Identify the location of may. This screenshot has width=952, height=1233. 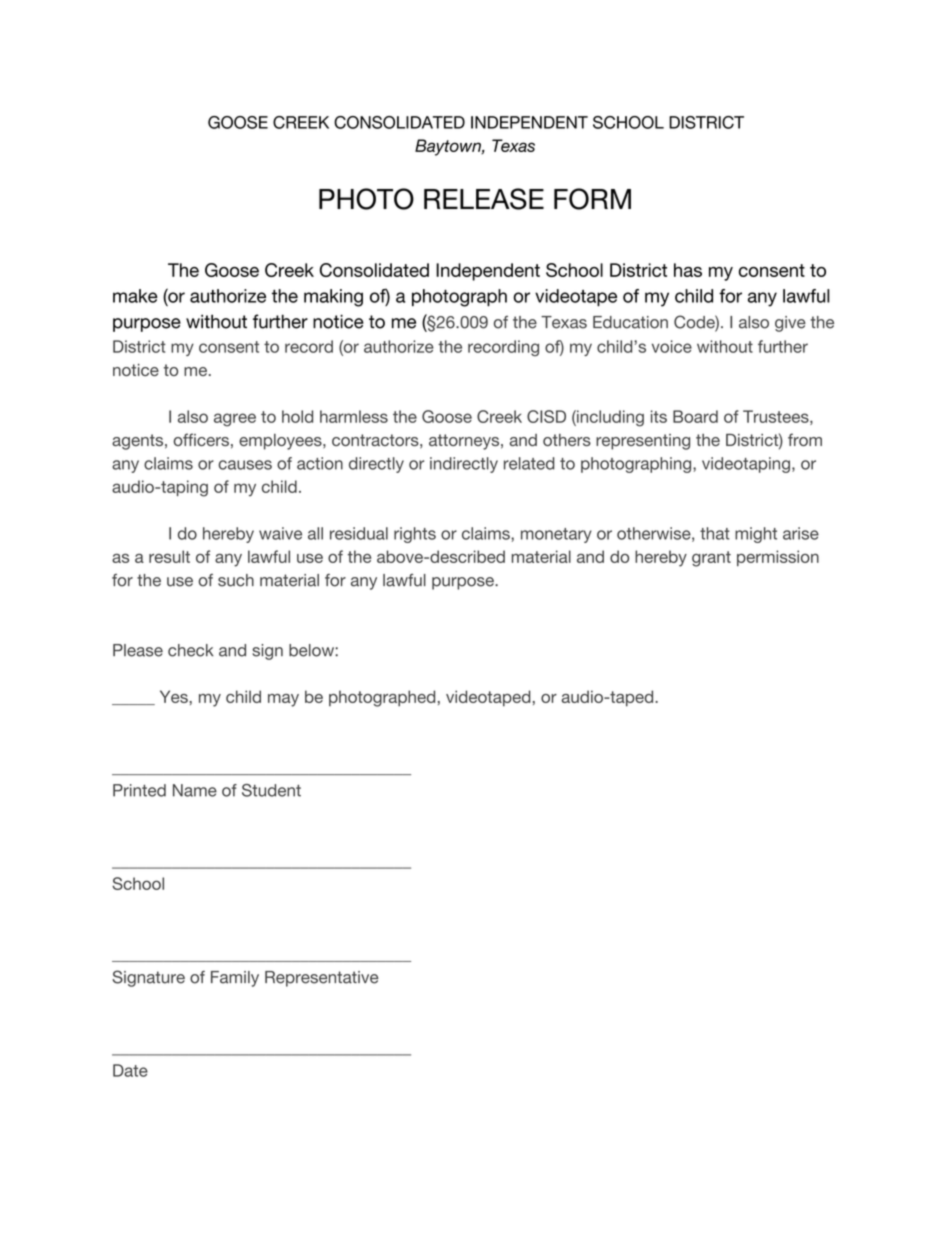
(283, 700).
